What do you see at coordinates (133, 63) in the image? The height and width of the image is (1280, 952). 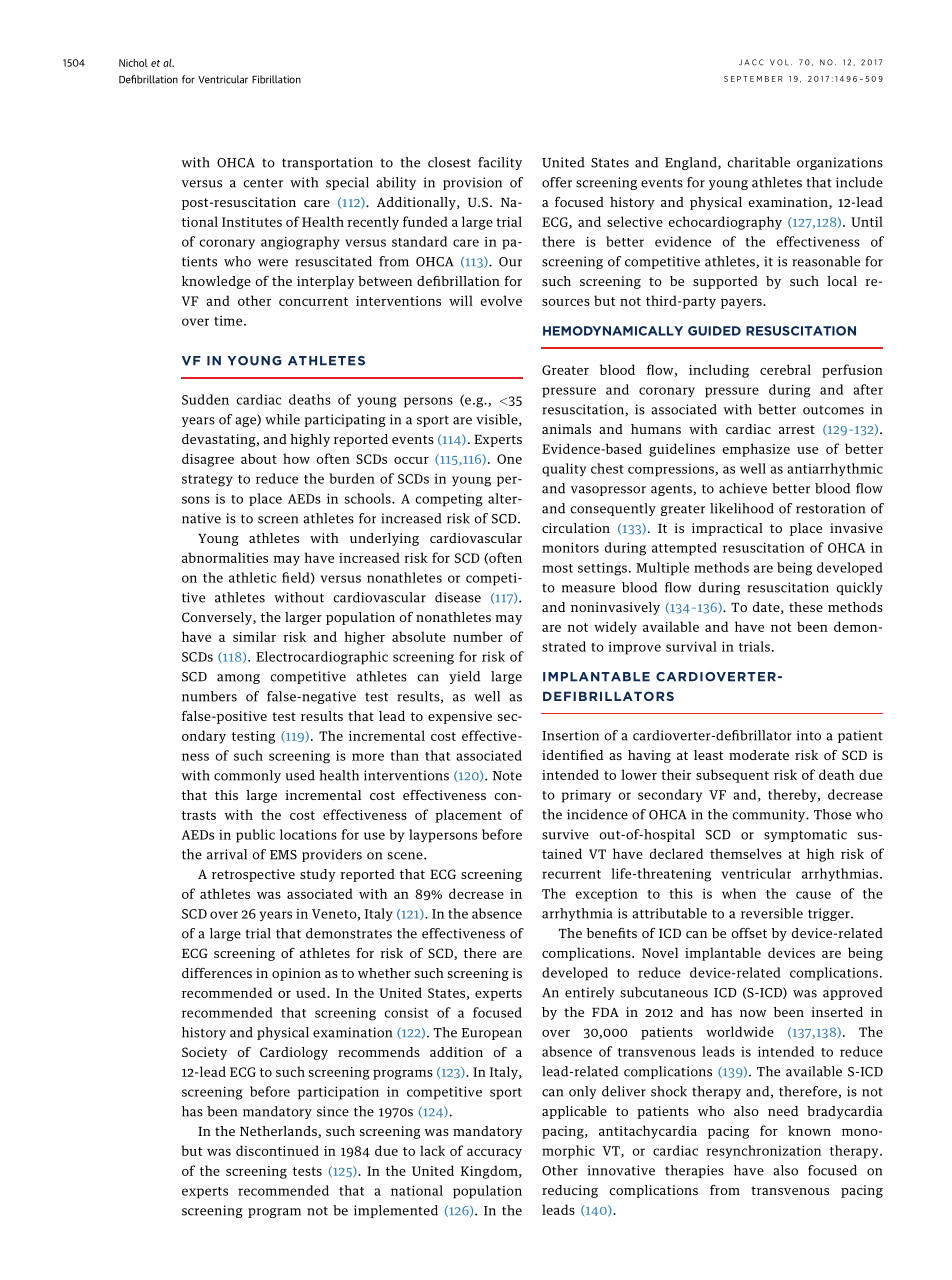 I see `Nichol` at bounding box center [133, 63].
